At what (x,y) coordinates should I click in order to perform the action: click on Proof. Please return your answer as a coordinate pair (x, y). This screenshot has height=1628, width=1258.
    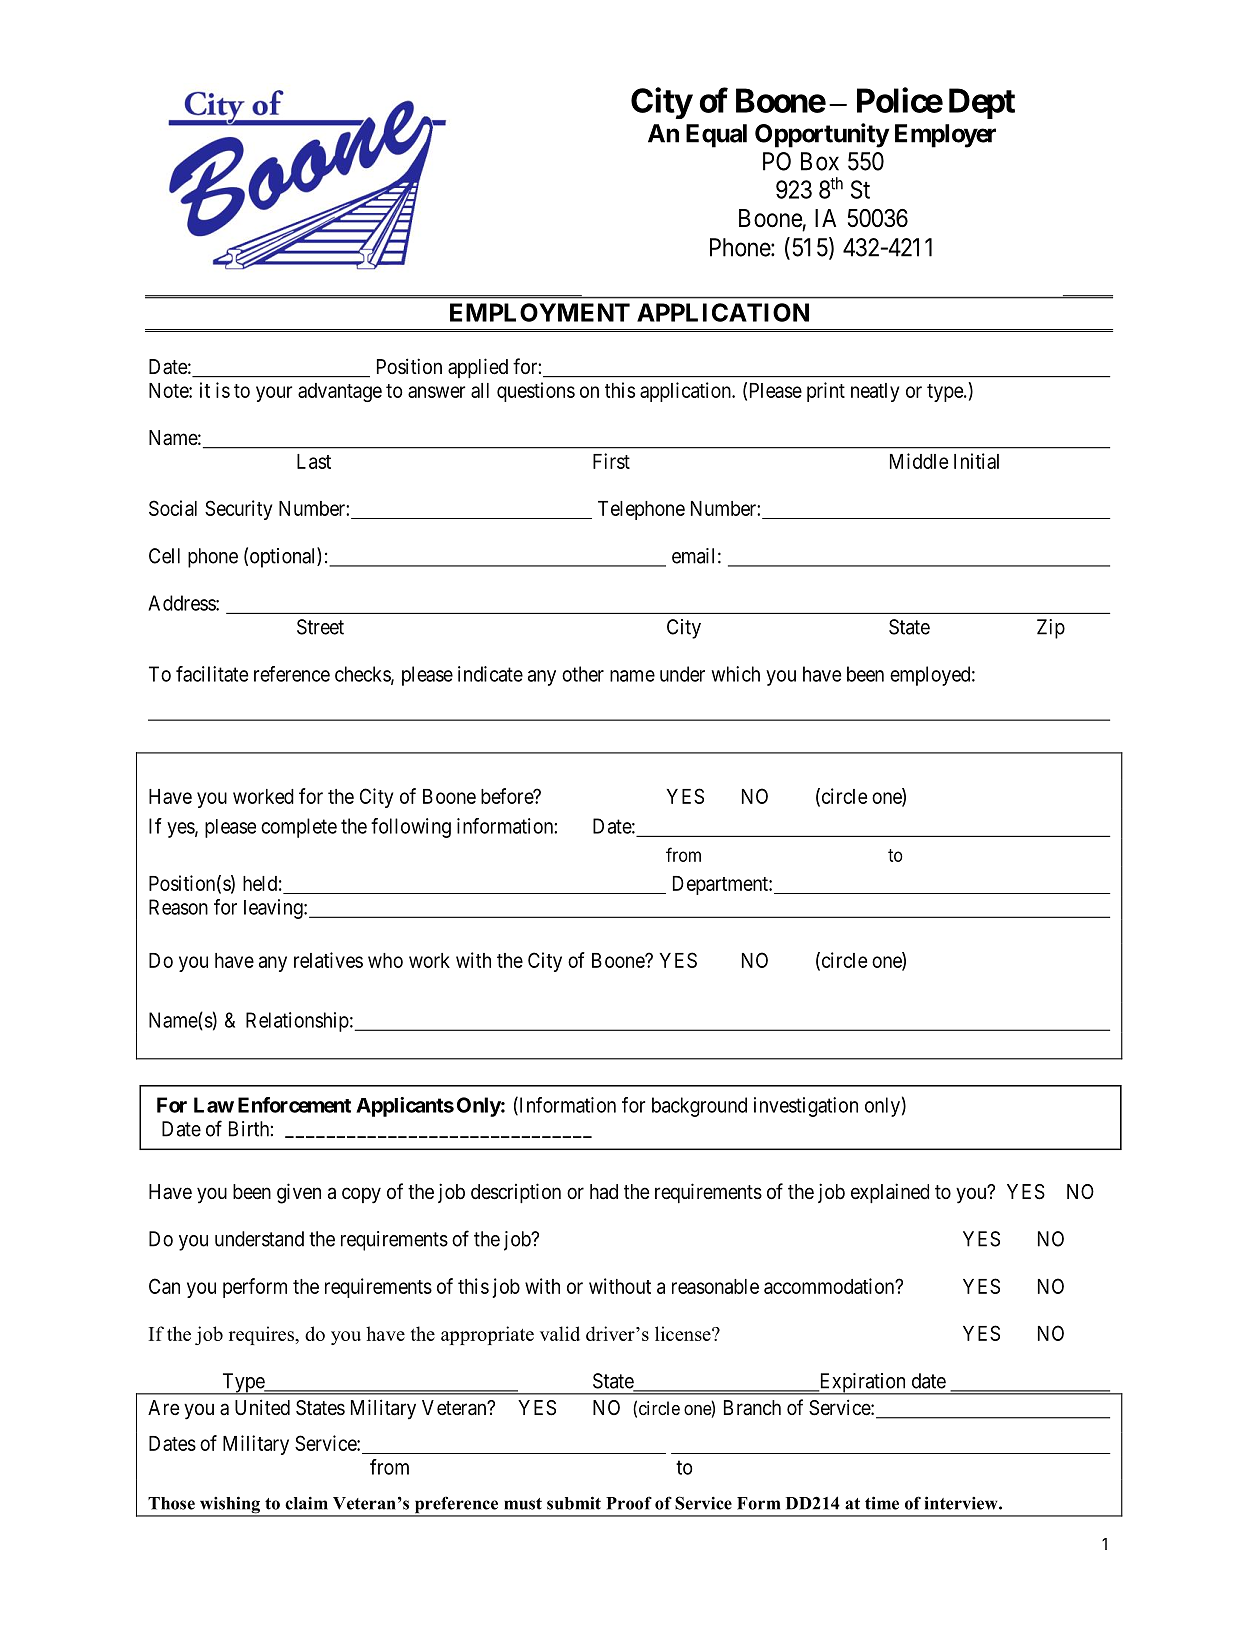
    Looking at the image, I should click on (629, 1503).
